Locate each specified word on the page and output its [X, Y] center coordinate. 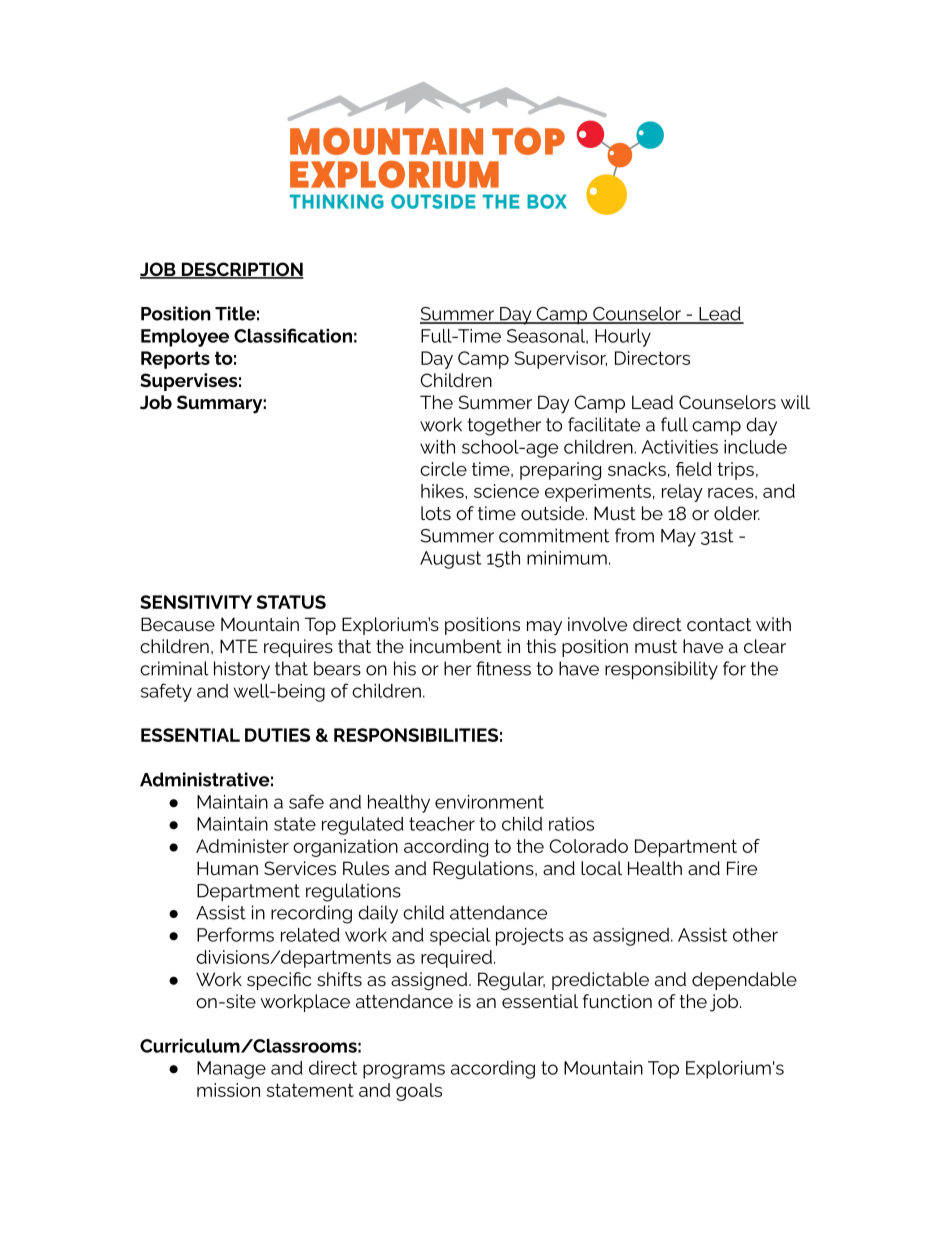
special [460, 937]
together [504, 426]
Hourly [623, 338]
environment [489, 802]
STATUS [291, 602]
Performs [235, 934]
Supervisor [561, 360]
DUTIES [277, 735]
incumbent [456, 646]
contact [719, 624]
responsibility [661, 670]
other [755, 935]
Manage [231, 1070]
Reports [175, 360]
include [755, 447]
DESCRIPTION [241, 270]
